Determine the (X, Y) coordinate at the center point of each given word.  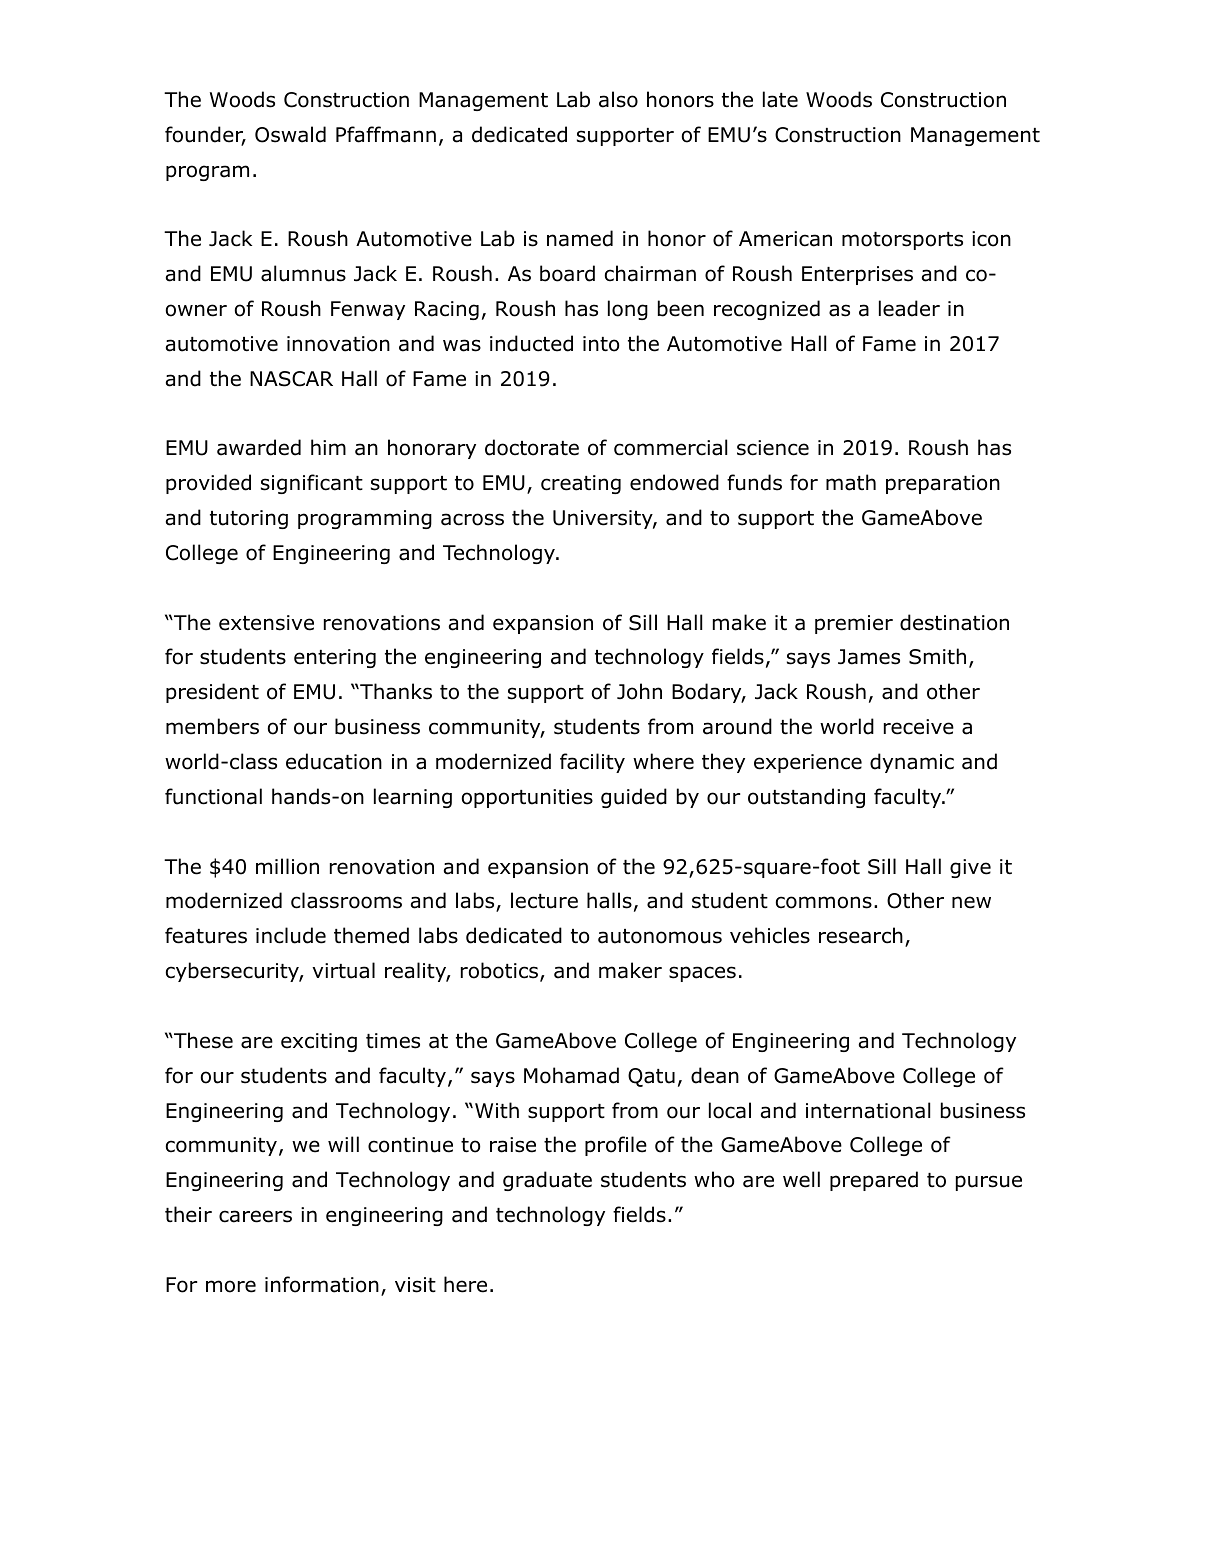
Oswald (290, 134)
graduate (547, 1181)
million (287, 866)
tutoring (249, 519)
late (780, 99)
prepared (874, 1181)
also (618, 99)
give (970, 868)
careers (255, 1216)
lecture (544, 900)
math (851, 482)
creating (581, 484)
